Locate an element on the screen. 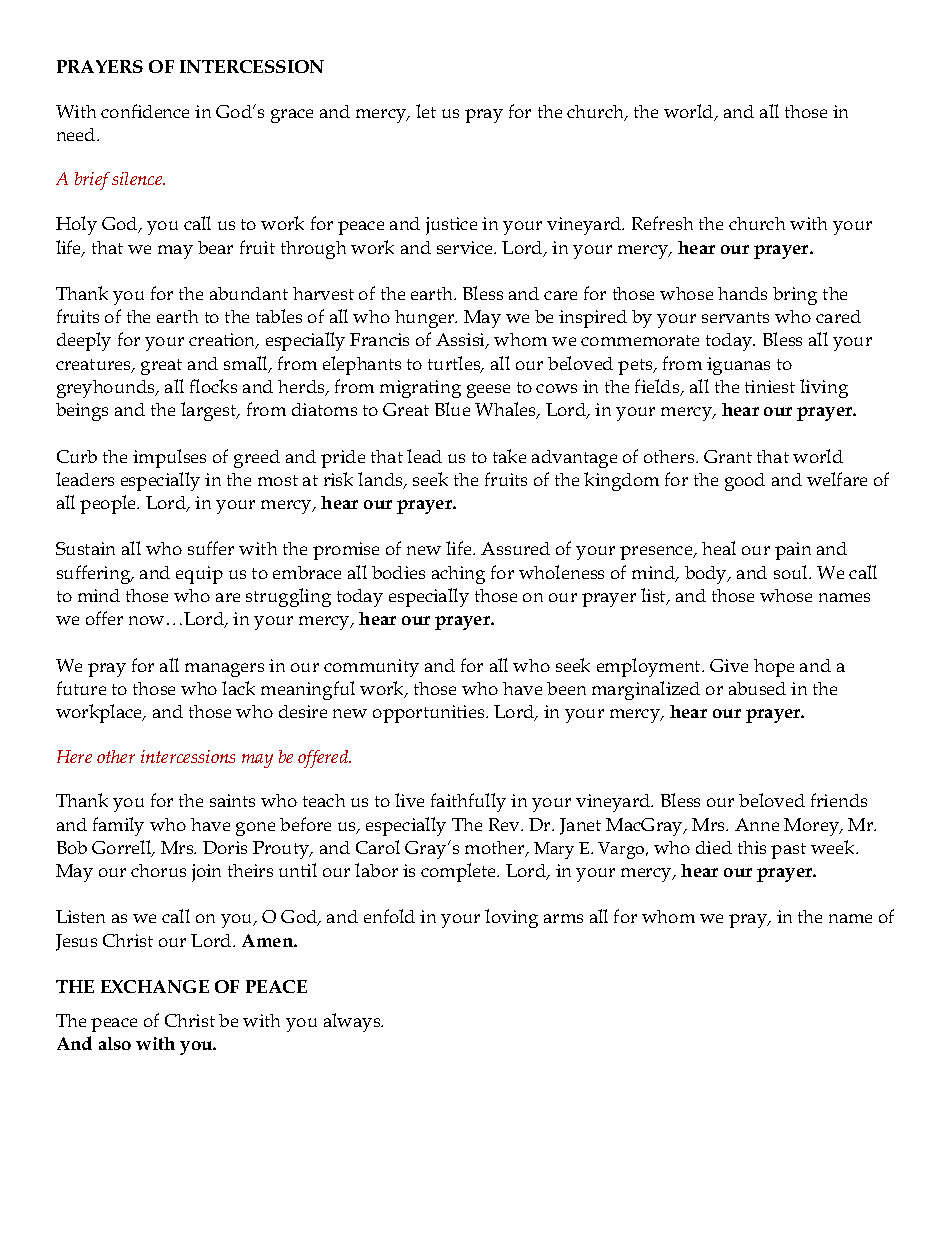 The image size is (952, 1233). justice is located at coordinates (451, 226).
